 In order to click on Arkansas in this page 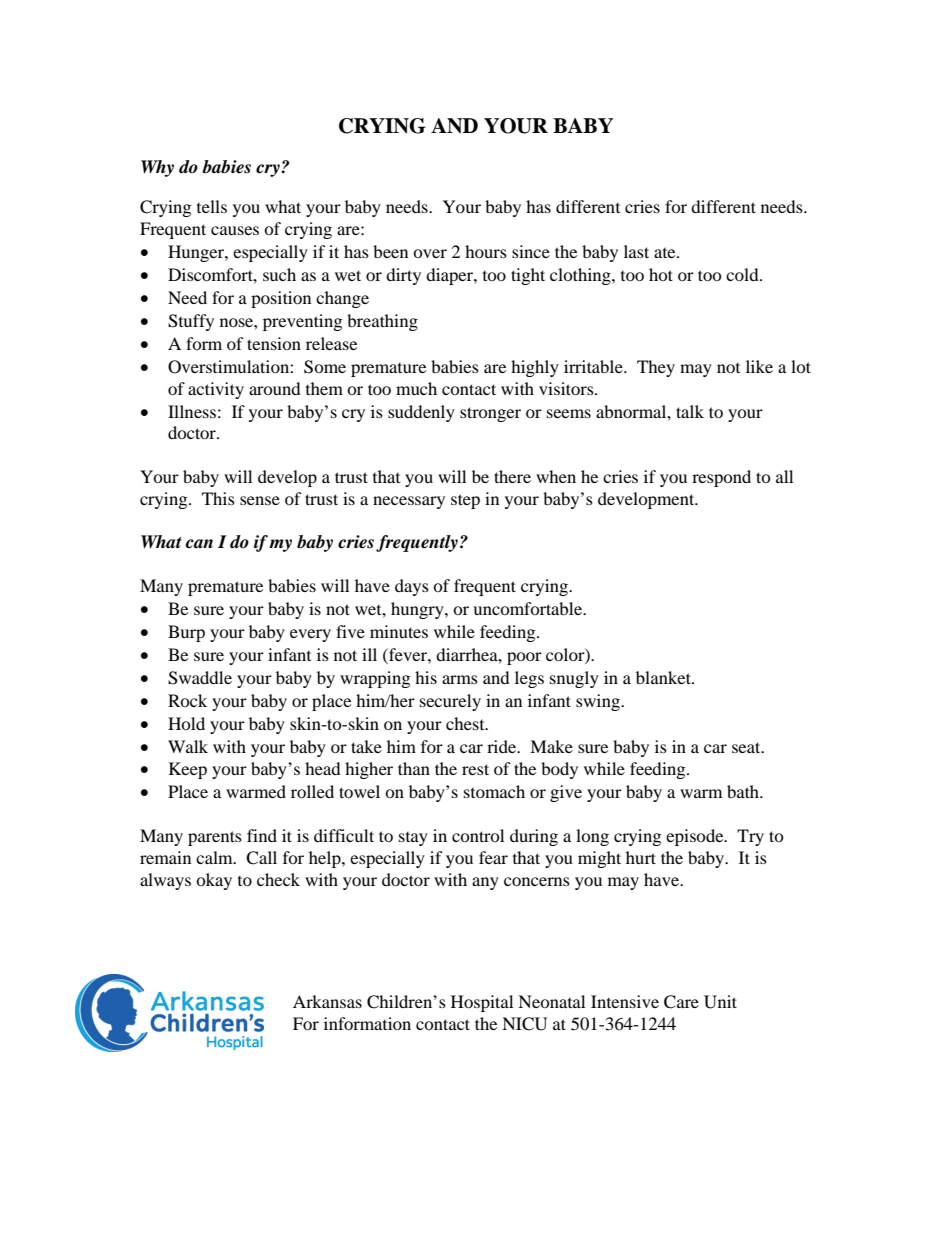, I will do `click(327, 1001)`.
